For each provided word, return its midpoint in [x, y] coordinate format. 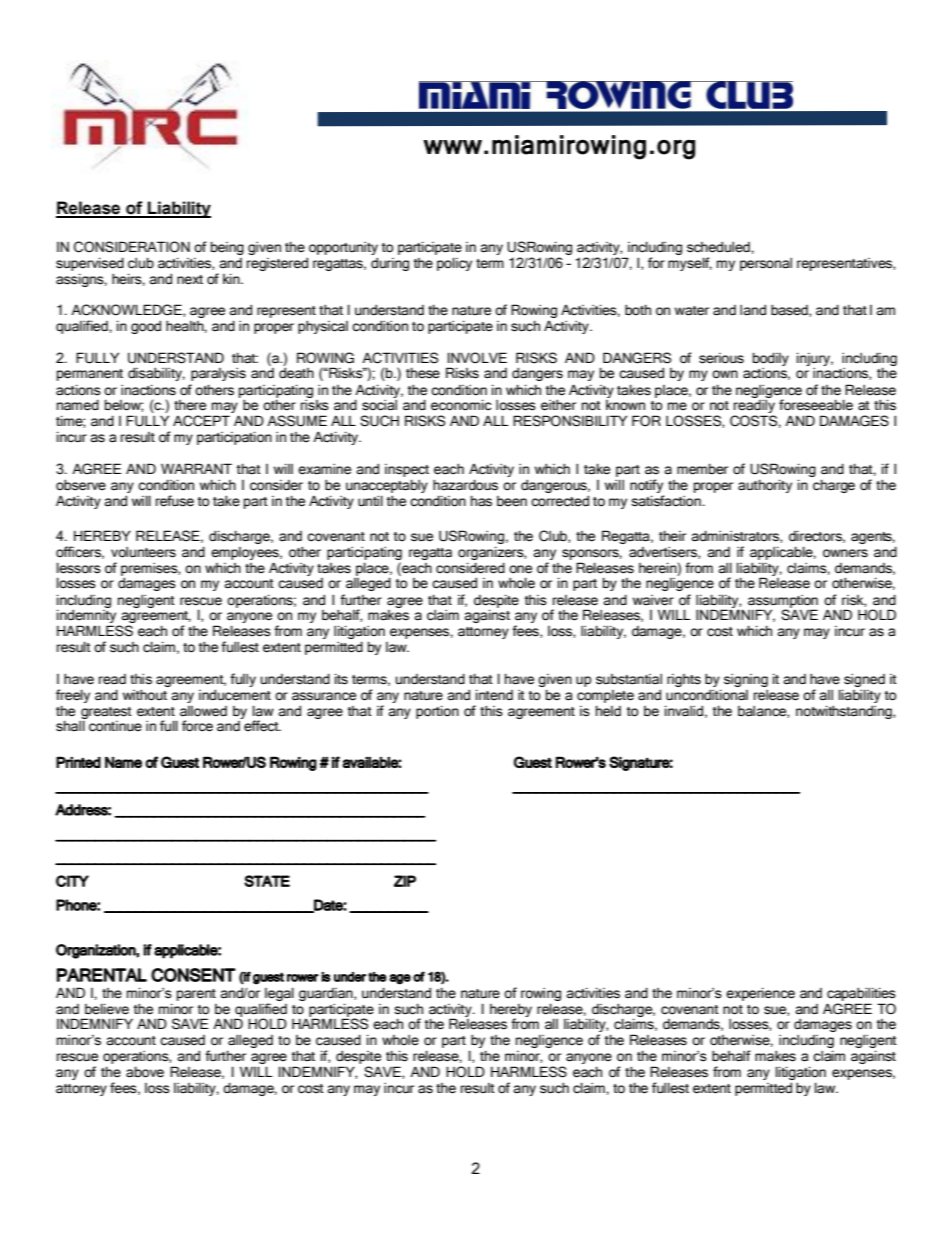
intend [494, 695]
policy [454, 264]
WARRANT [196, 468]
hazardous [465, 485]
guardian [327, 994]
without [145, 695]
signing [746, 680]
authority [765, 486]
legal [279, 994]
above [145, 1072]
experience [760, 994]
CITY [72, 881]
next [190, 280]
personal [766, 264]
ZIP [405, 881]
